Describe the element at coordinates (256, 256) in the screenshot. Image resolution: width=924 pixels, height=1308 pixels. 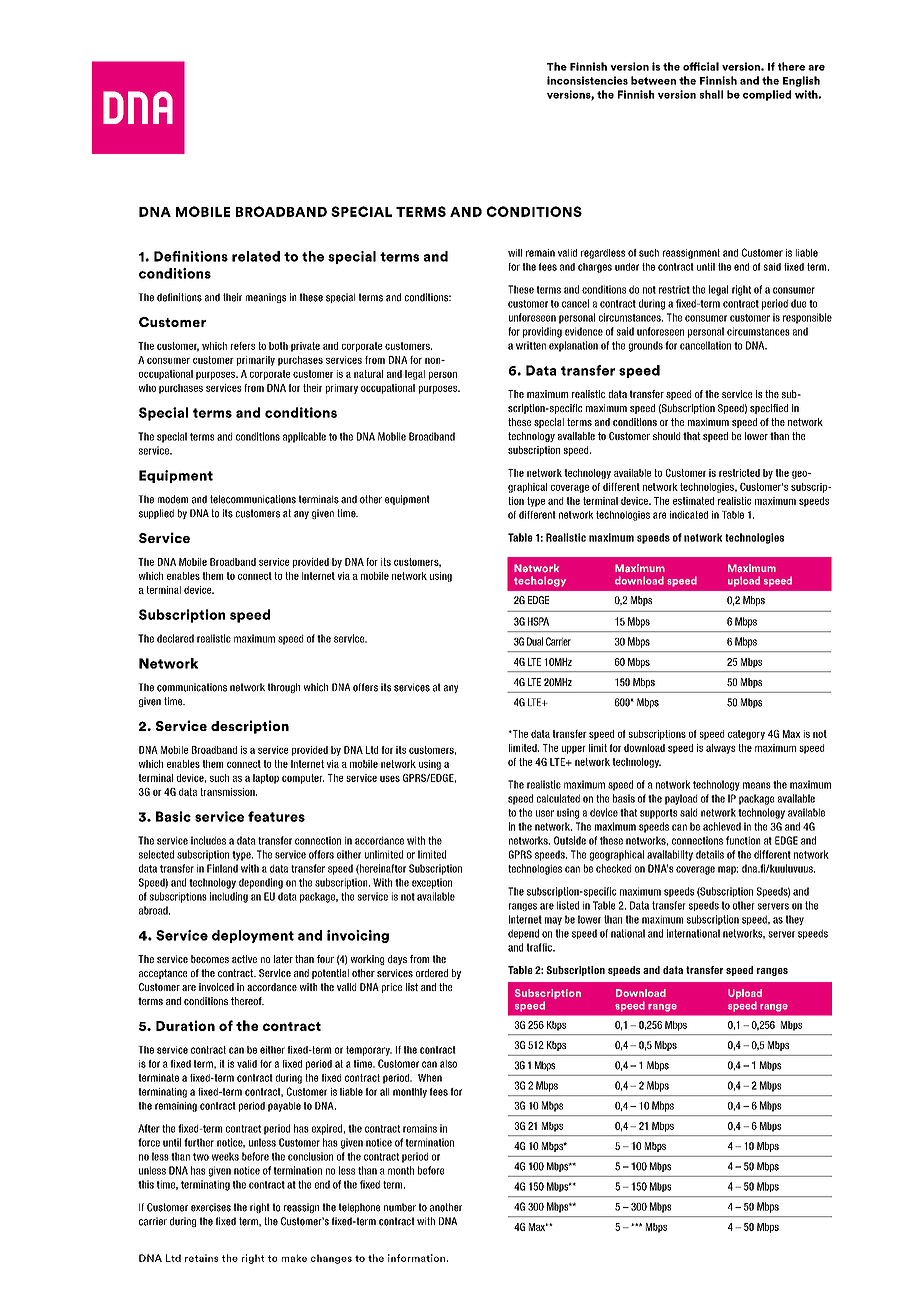
I see `related` at that location.
